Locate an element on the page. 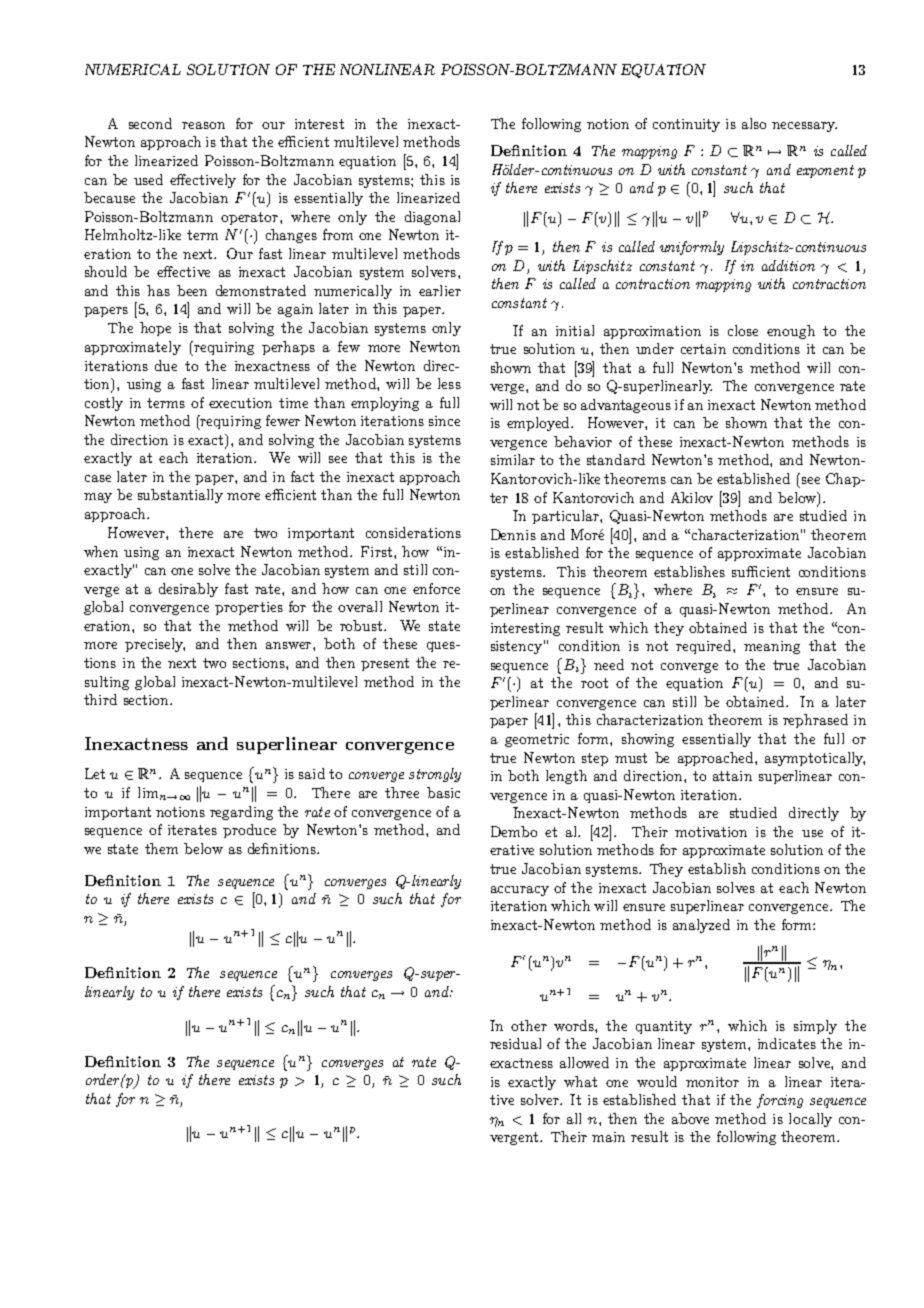 This page has height=1308, width=924. reason is located at coordinates (203, 125).
